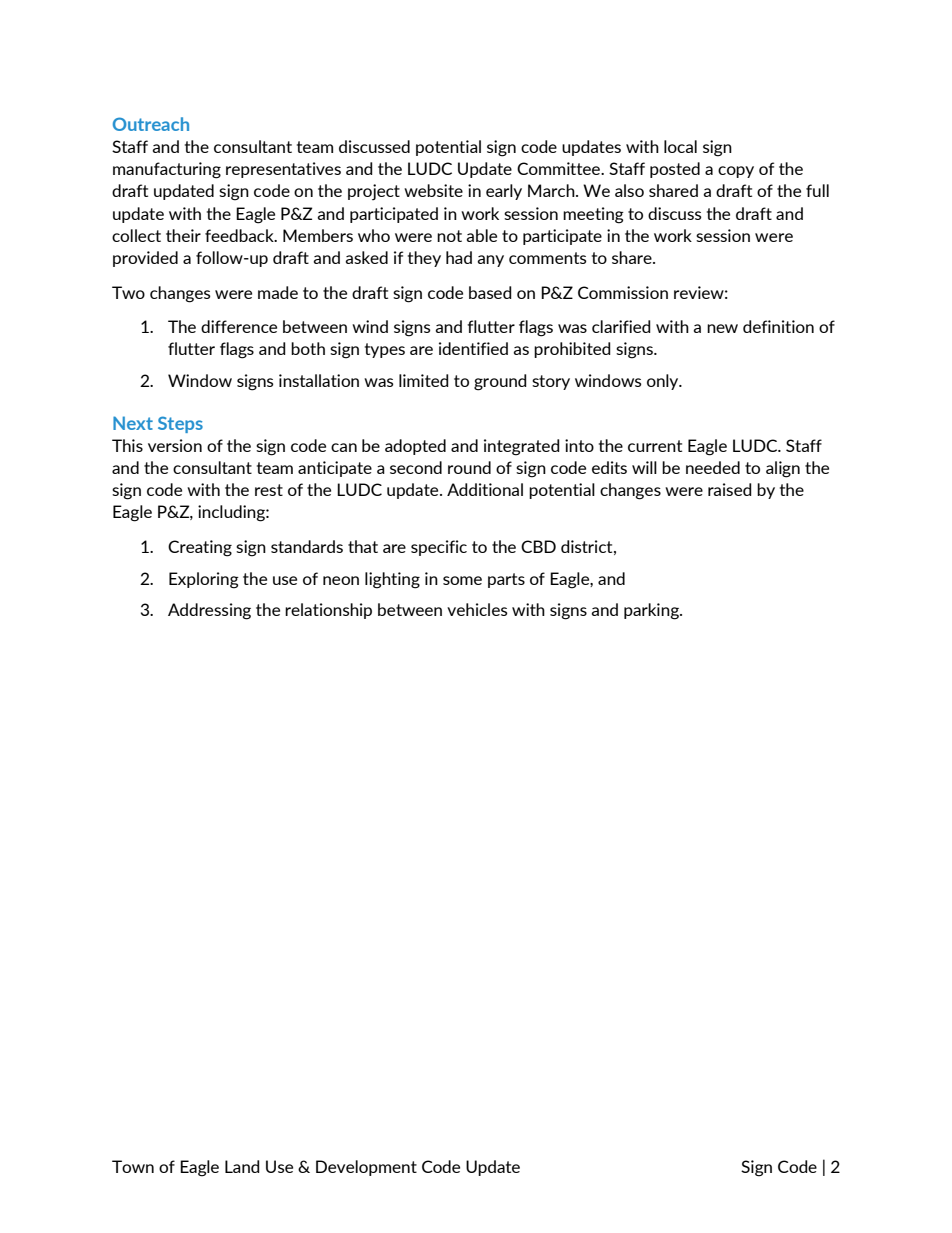 This screenshot has height=1233, width=952. What do you see at coordinates (167, 170) in the screenshot?
I see `manufacturing` at bounding box center [167, 170].
